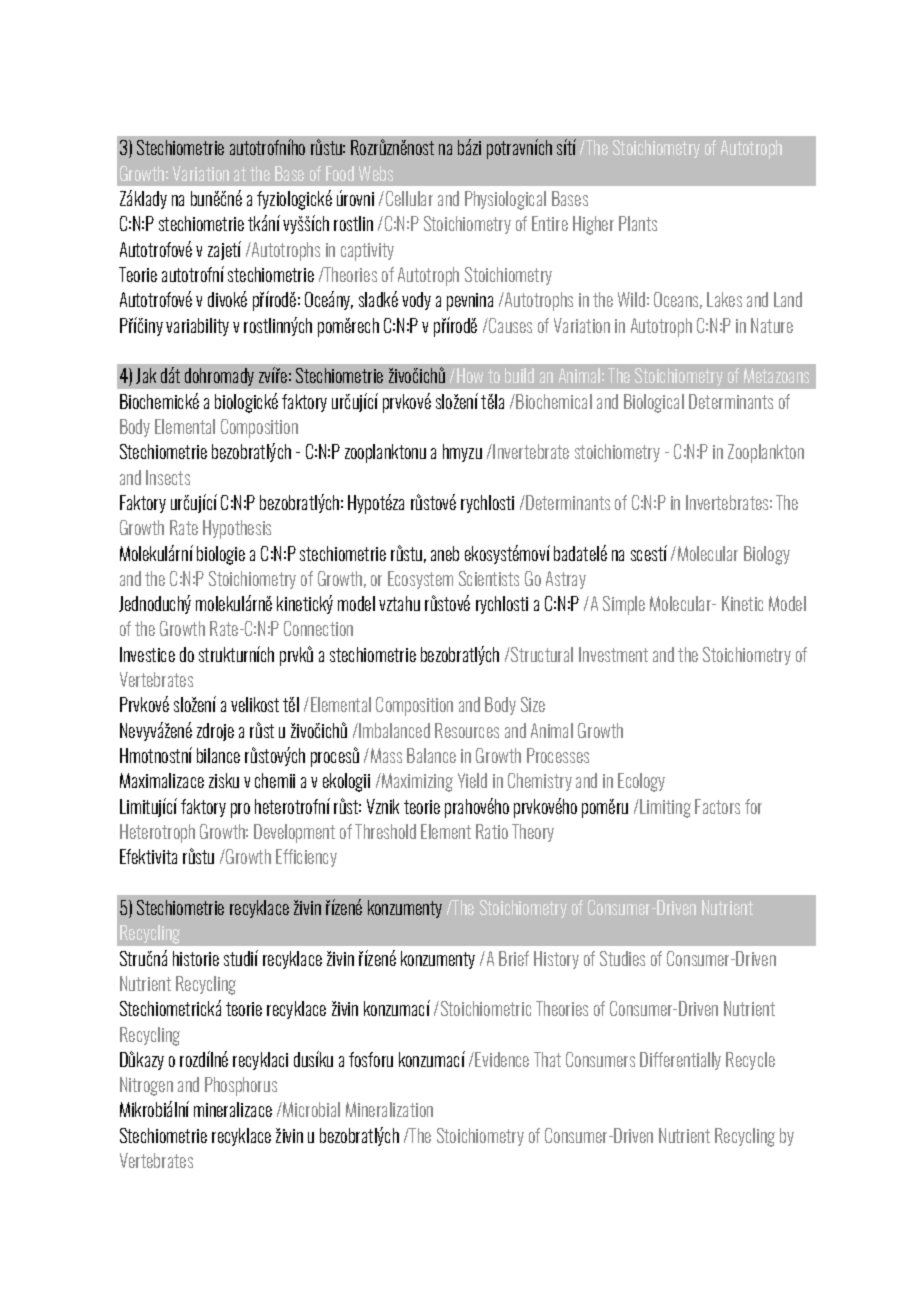 The height and width of the screenshot is (1308, 924). I want to click on Plants, so click(638, 223).
